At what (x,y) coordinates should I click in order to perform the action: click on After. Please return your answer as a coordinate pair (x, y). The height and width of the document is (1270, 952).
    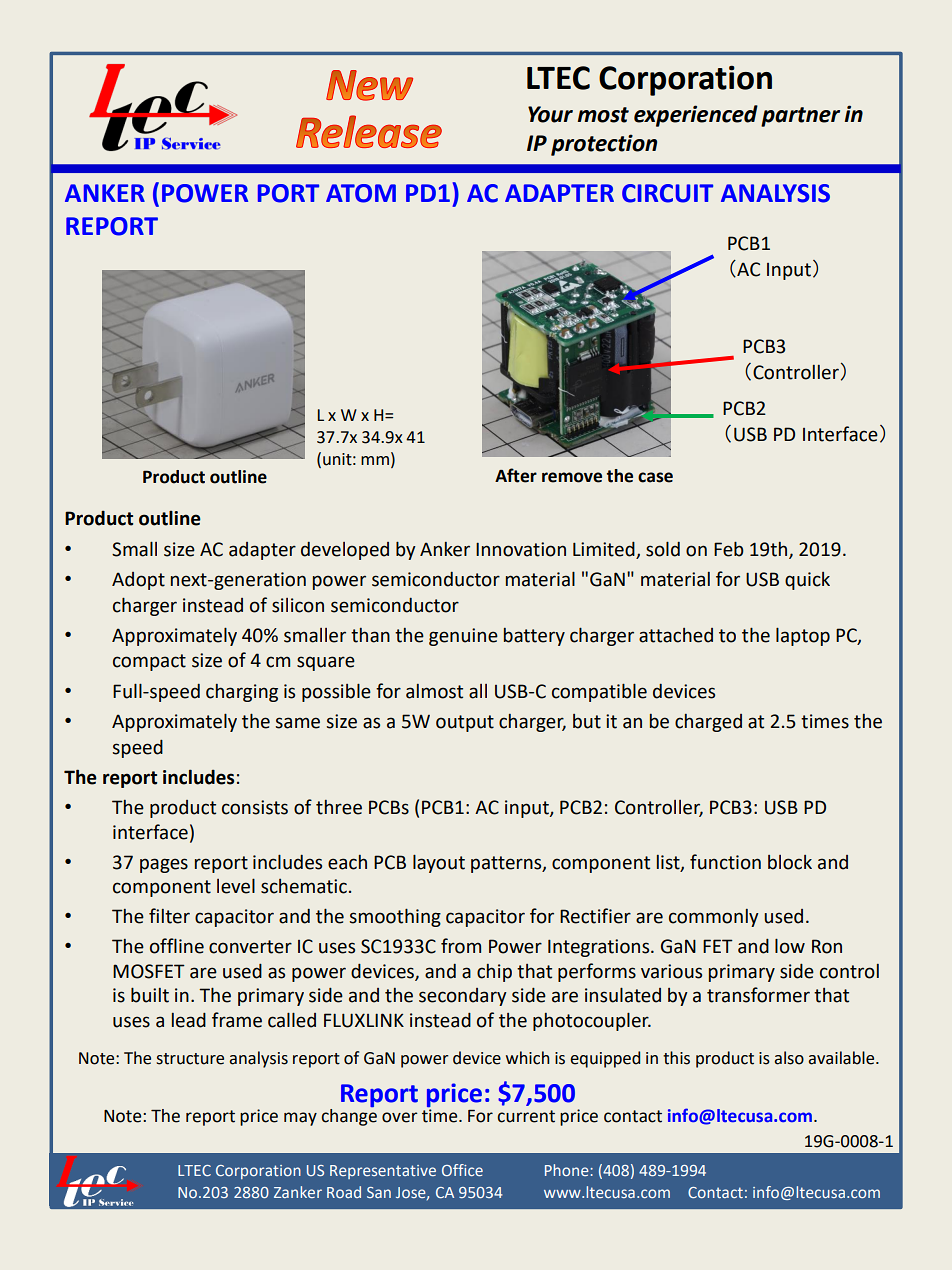
    Looking at the image, I should click on (516, 475).
